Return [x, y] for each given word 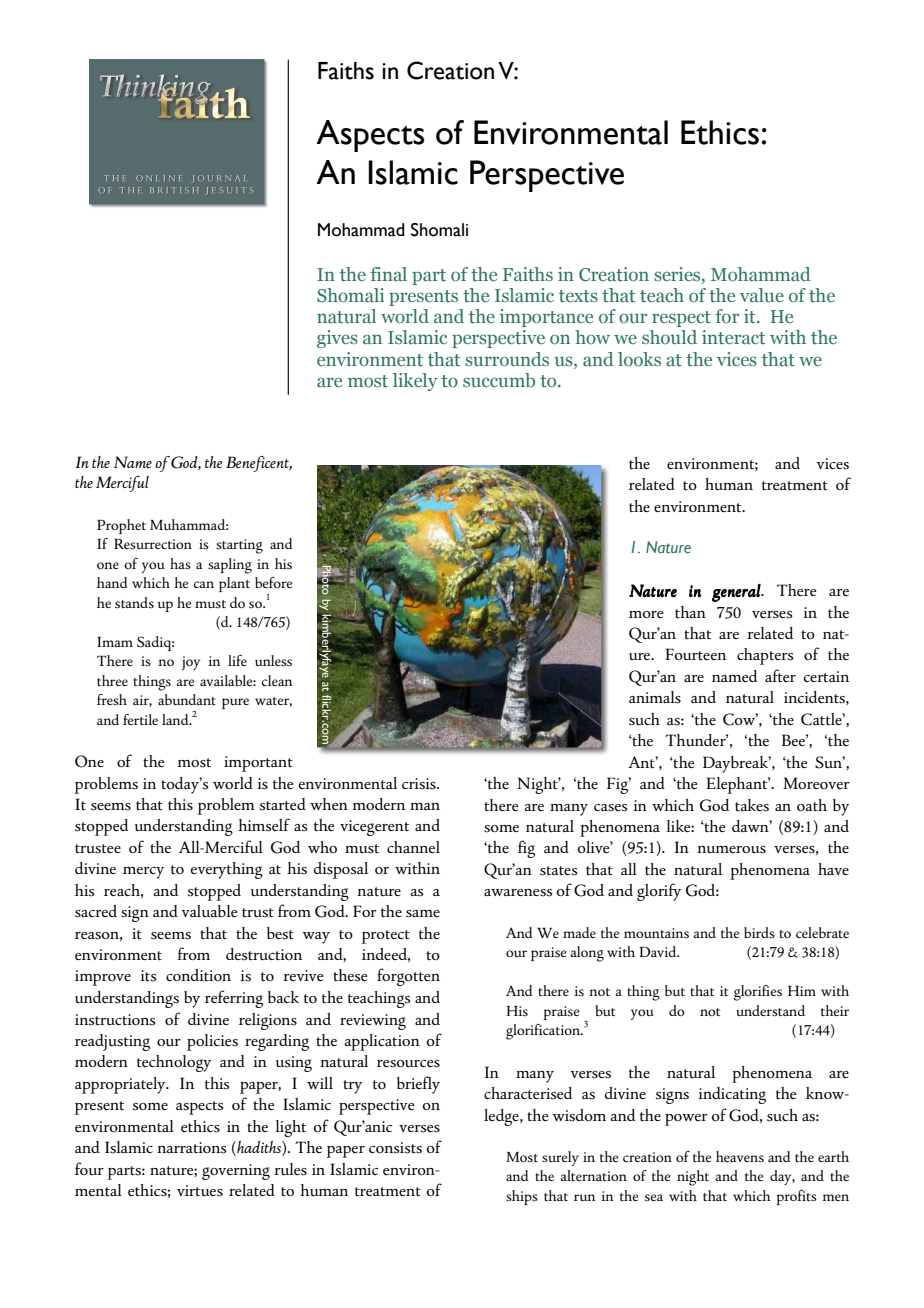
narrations [192, 1148]
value [762, 295]
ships [522, 1197]
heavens [740, 1157]
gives [337, 339]
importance [546, 318]
